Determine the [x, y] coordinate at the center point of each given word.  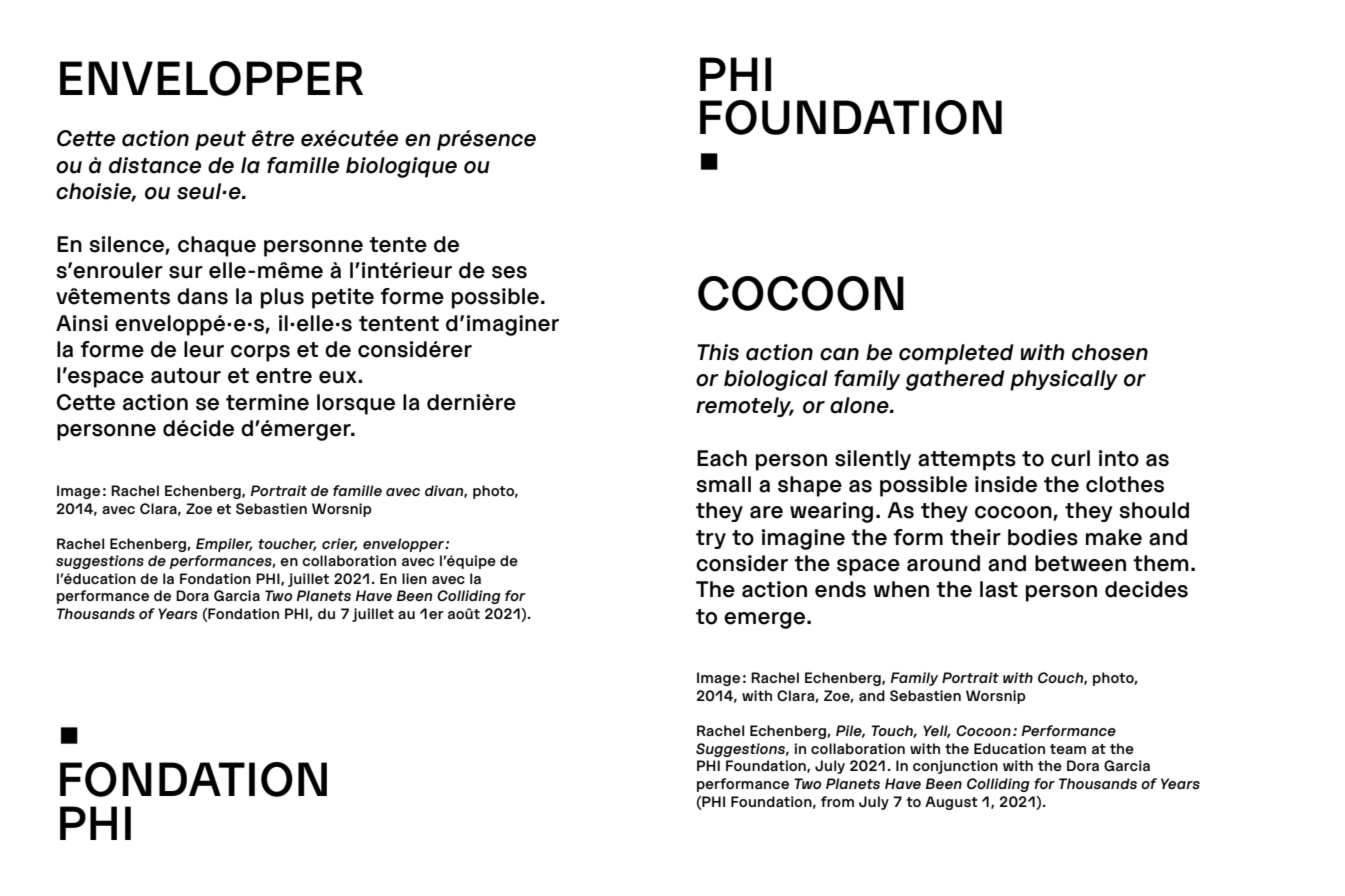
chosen [1110, 352]
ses [509, 272]
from [837, 801]
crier [340, 544]
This [718, 352]
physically [1064, 380]
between [1080, 563]
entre [284, 376]
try [711, 539]
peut [220, 141]
